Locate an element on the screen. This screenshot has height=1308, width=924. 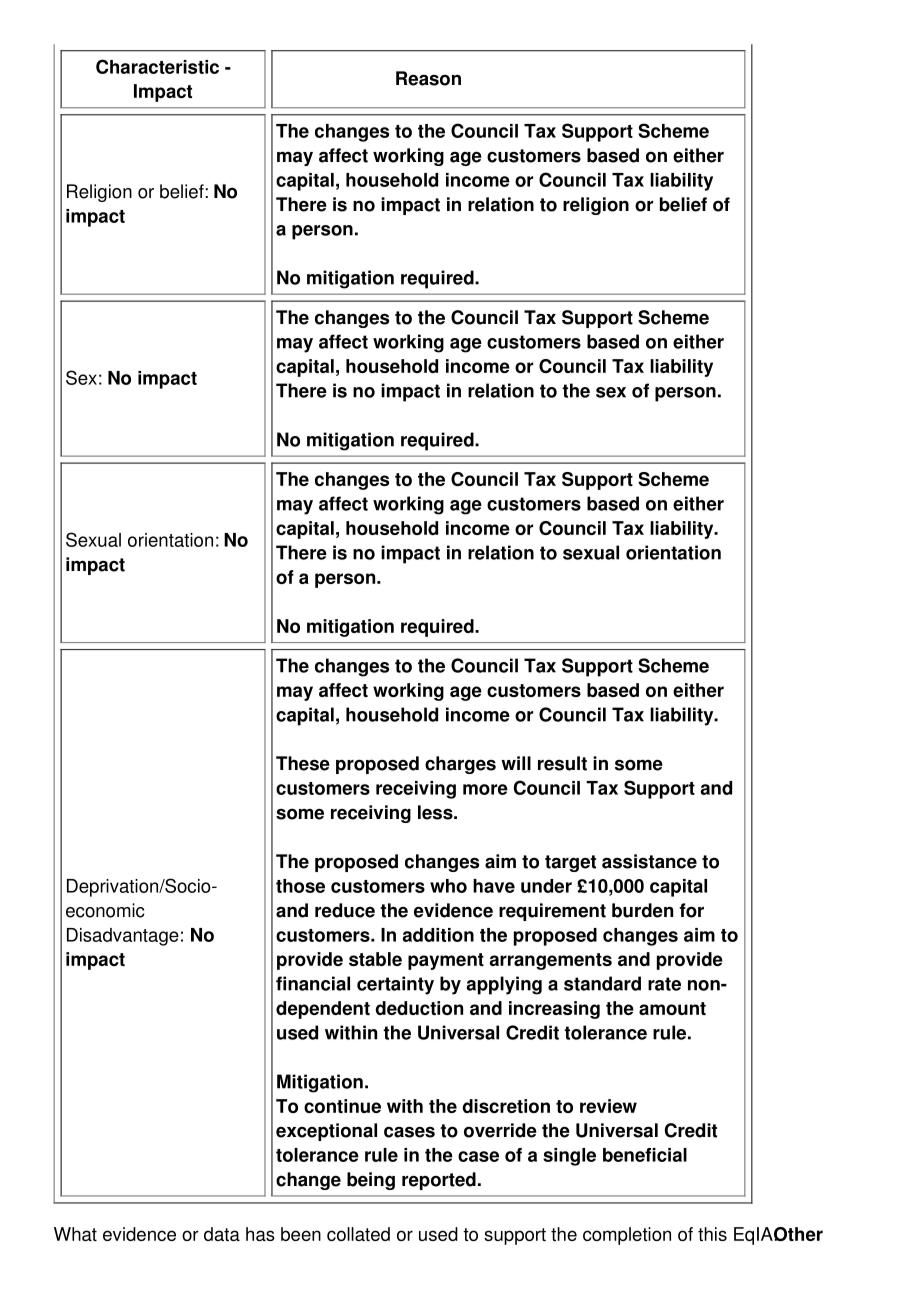
those is located at coordinates (300, 886).
